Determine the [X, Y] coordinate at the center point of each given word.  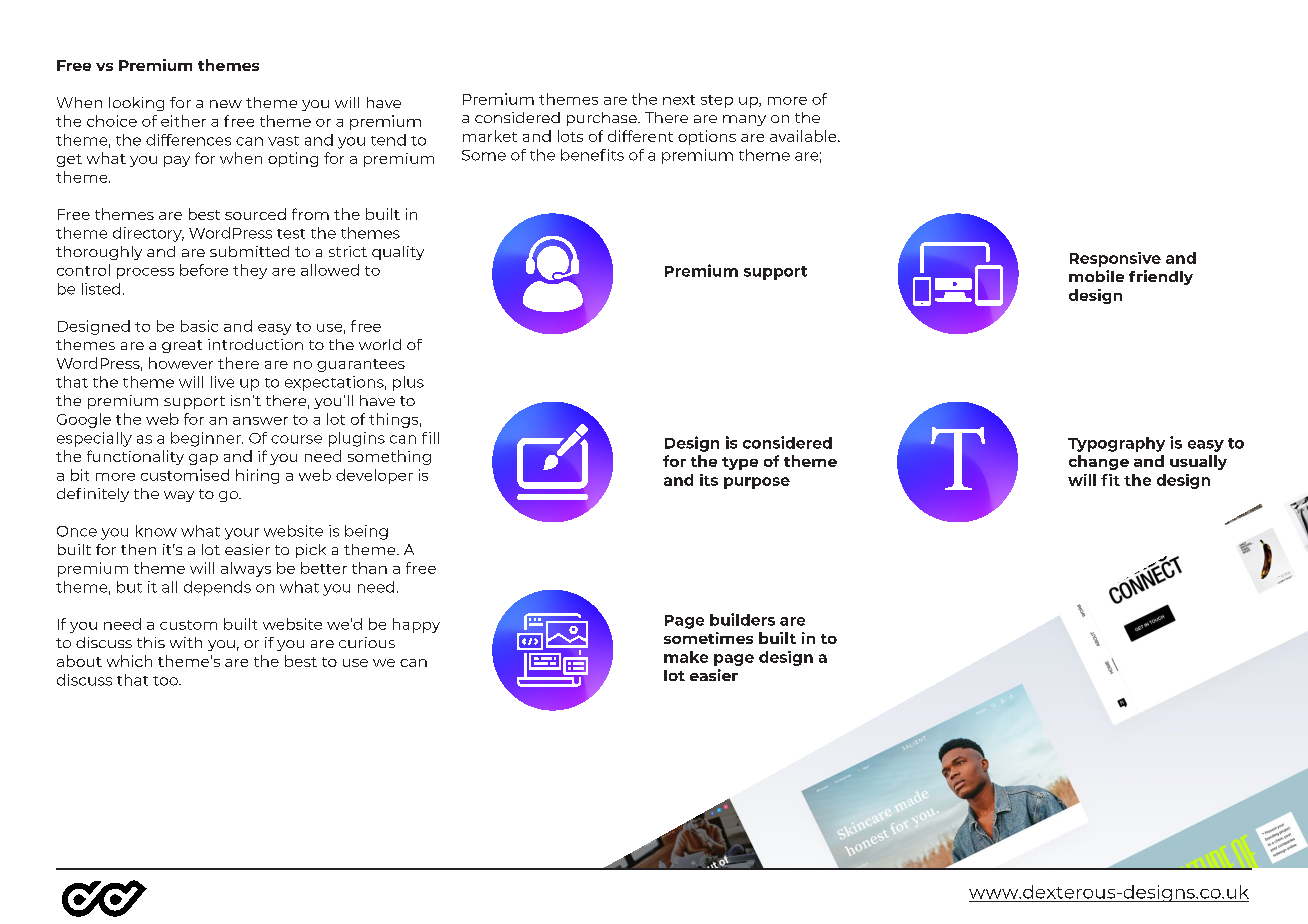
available [804, 136]
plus [408, 383]
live [222, 382]
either [183, 121]
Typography [1116, 444]
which [129, 661]
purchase [603, 119]
